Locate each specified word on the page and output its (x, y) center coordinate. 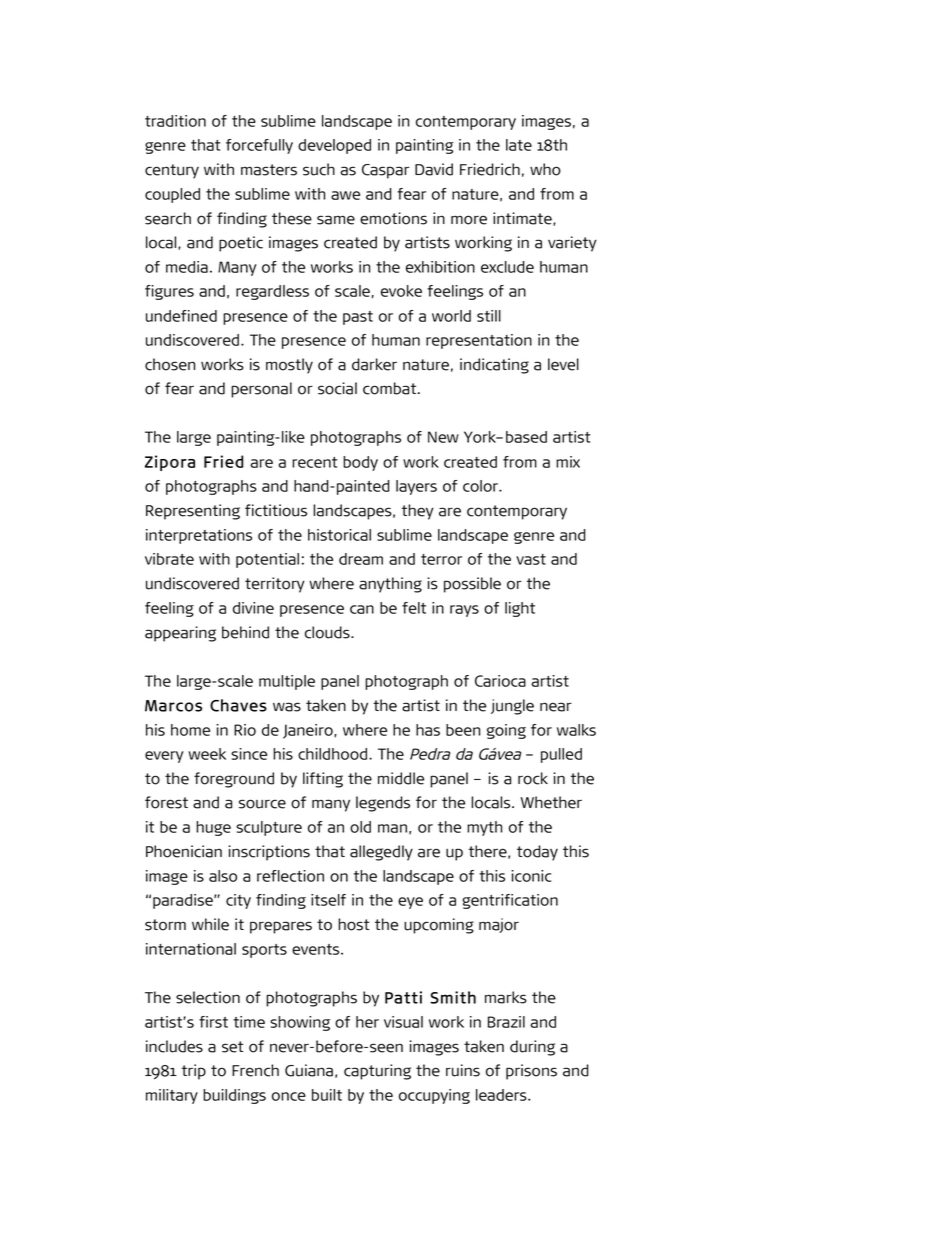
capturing (377, 1072)
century (172, 171)
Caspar (385, 171)
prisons (531, 1072)
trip (194, 1072)
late (519, 145)
